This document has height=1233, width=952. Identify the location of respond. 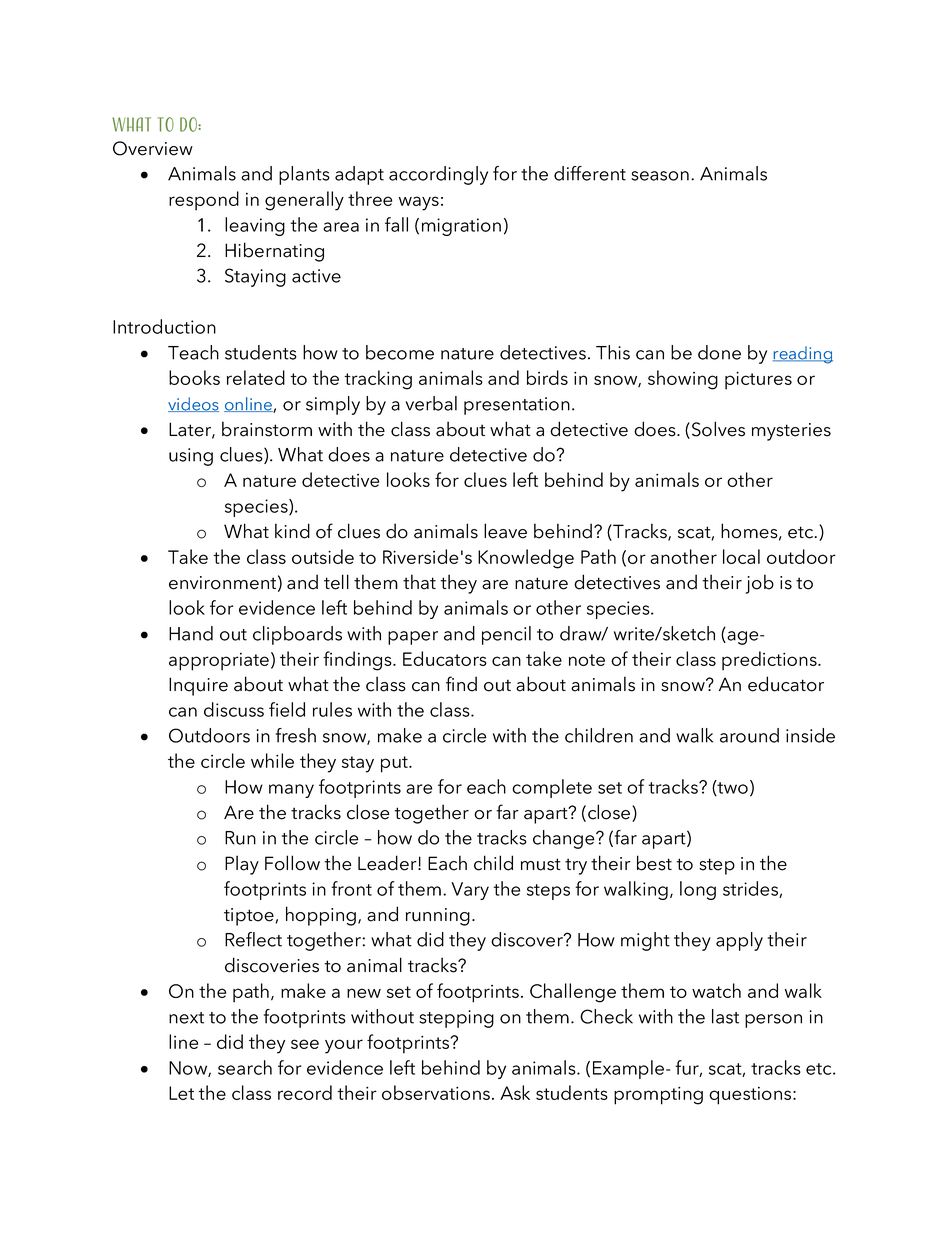
(204, 201).
